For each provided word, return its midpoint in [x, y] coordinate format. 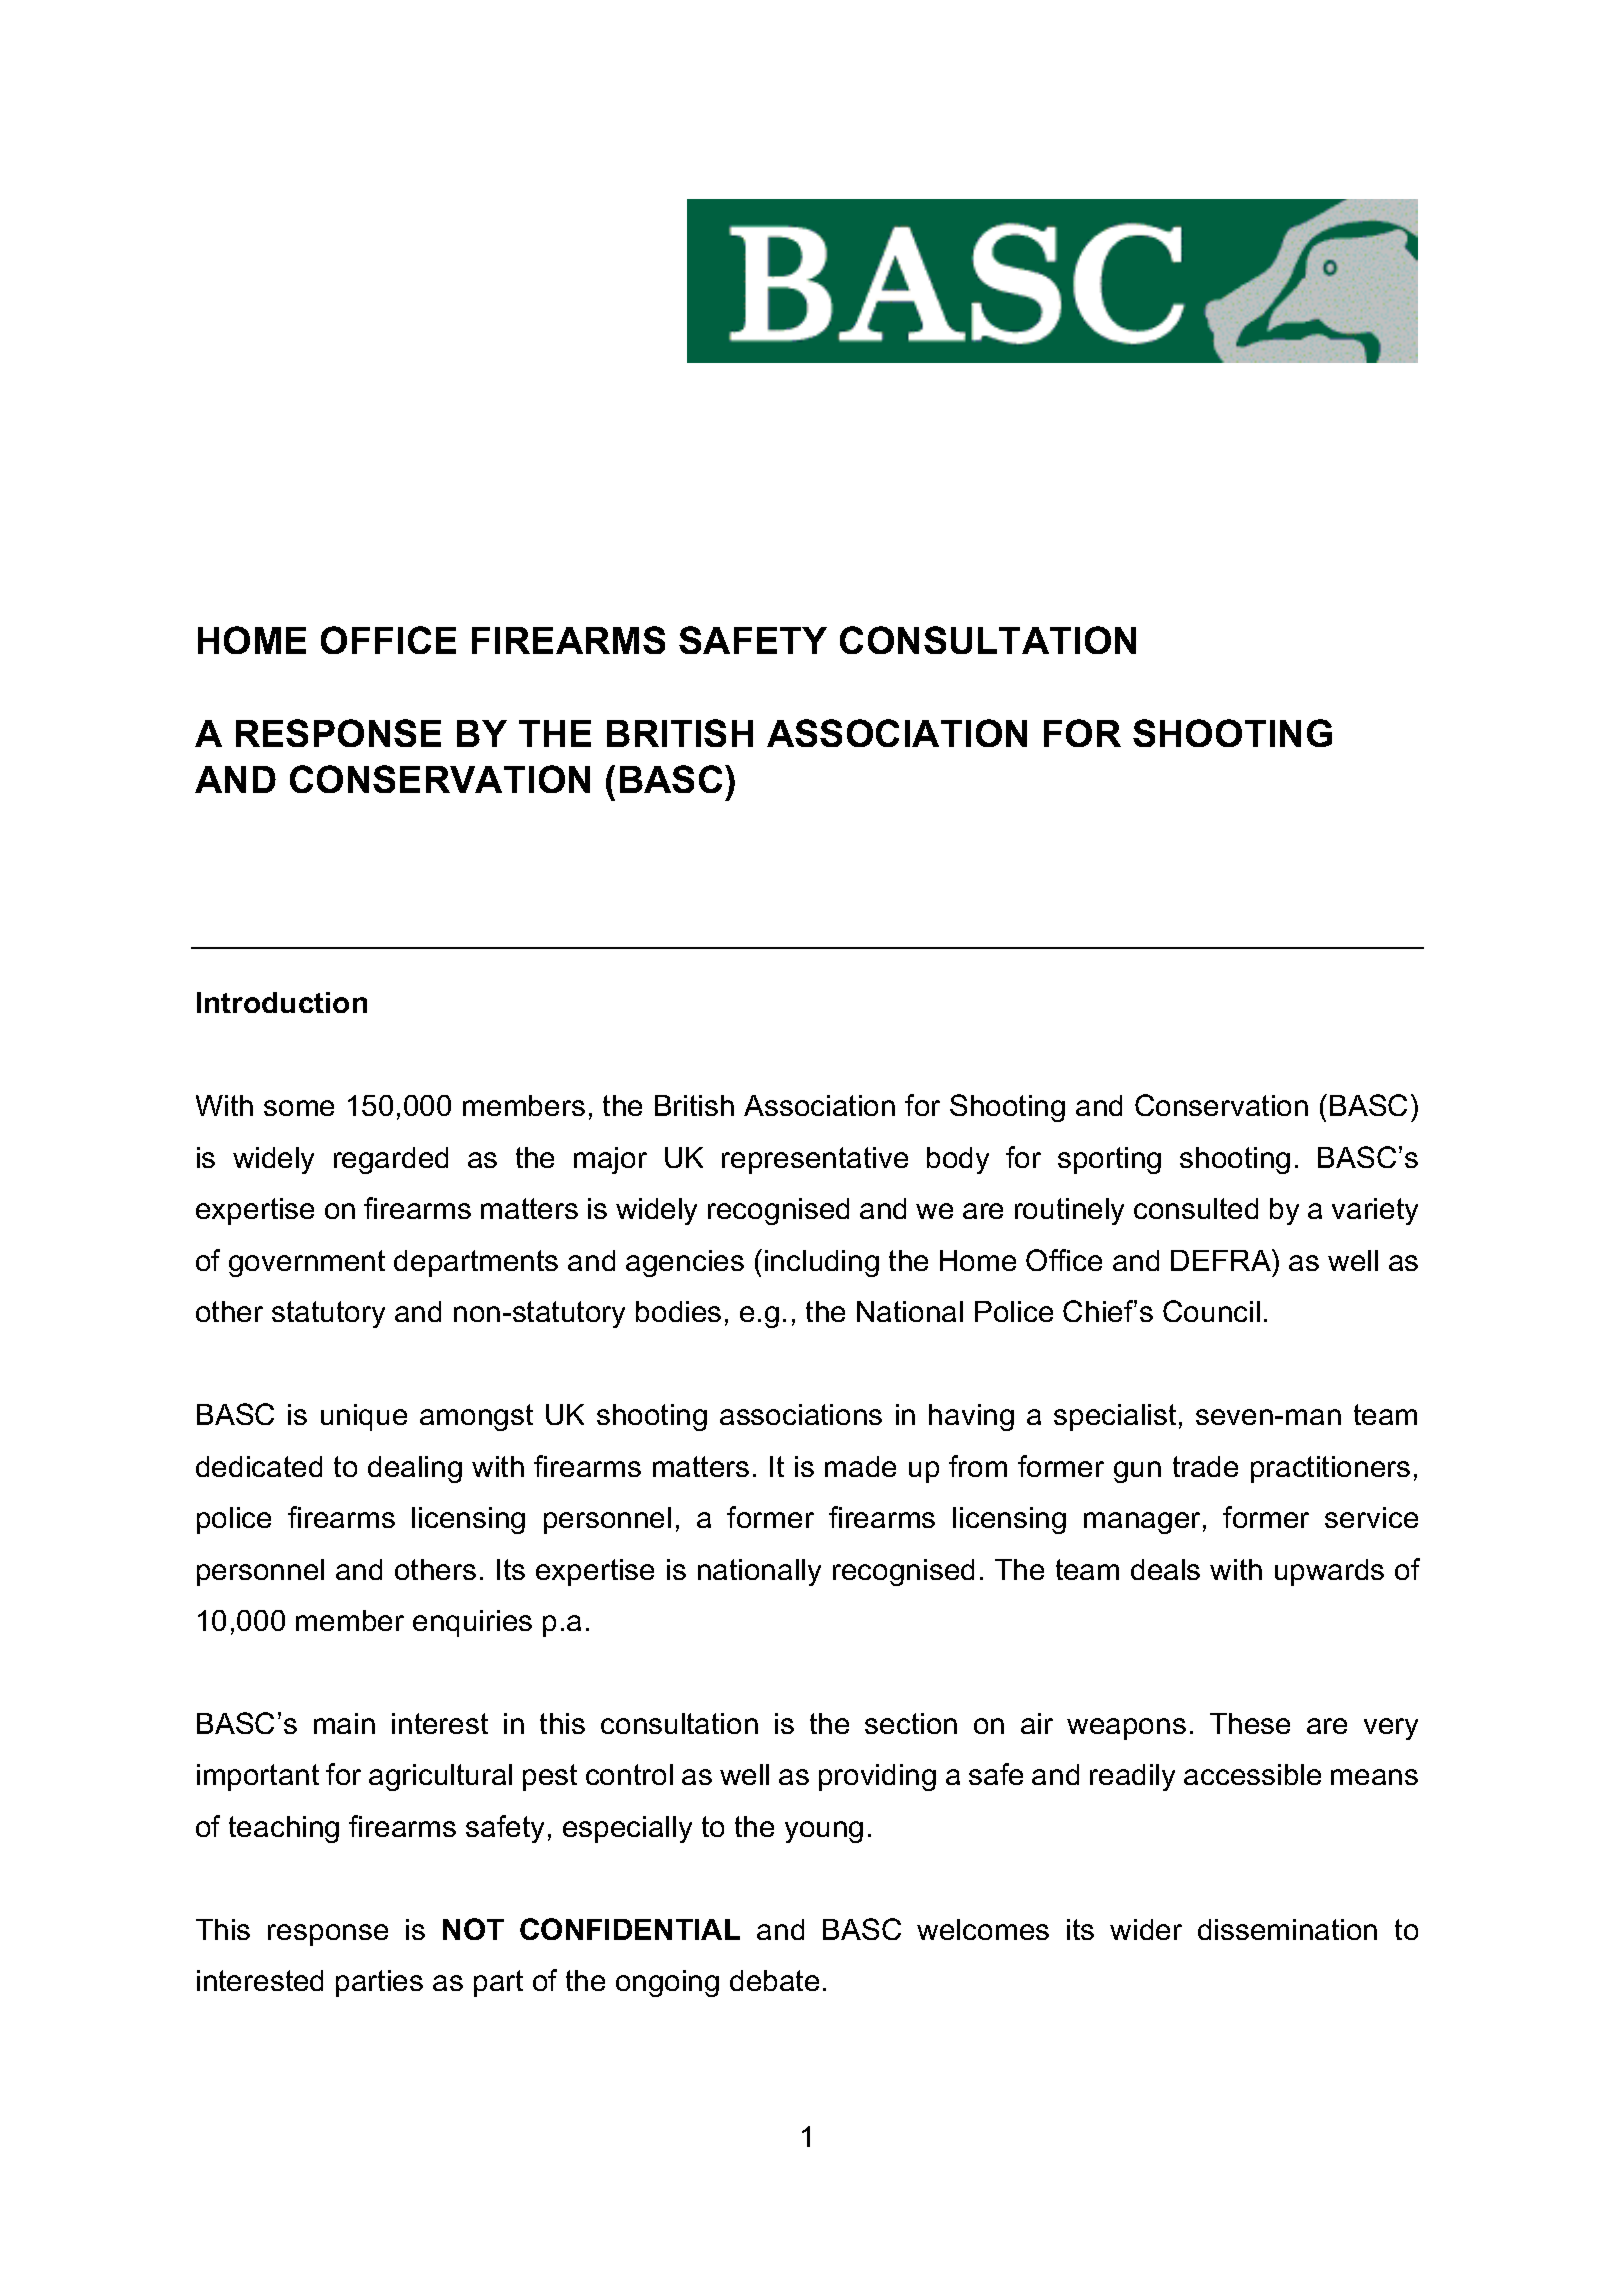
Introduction [282, 1002]
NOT [473, 1929]
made [860, 1466]
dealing [415, 1469]
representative [815, 1160]
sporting [1109, 1160]
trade [1205, 1466]
